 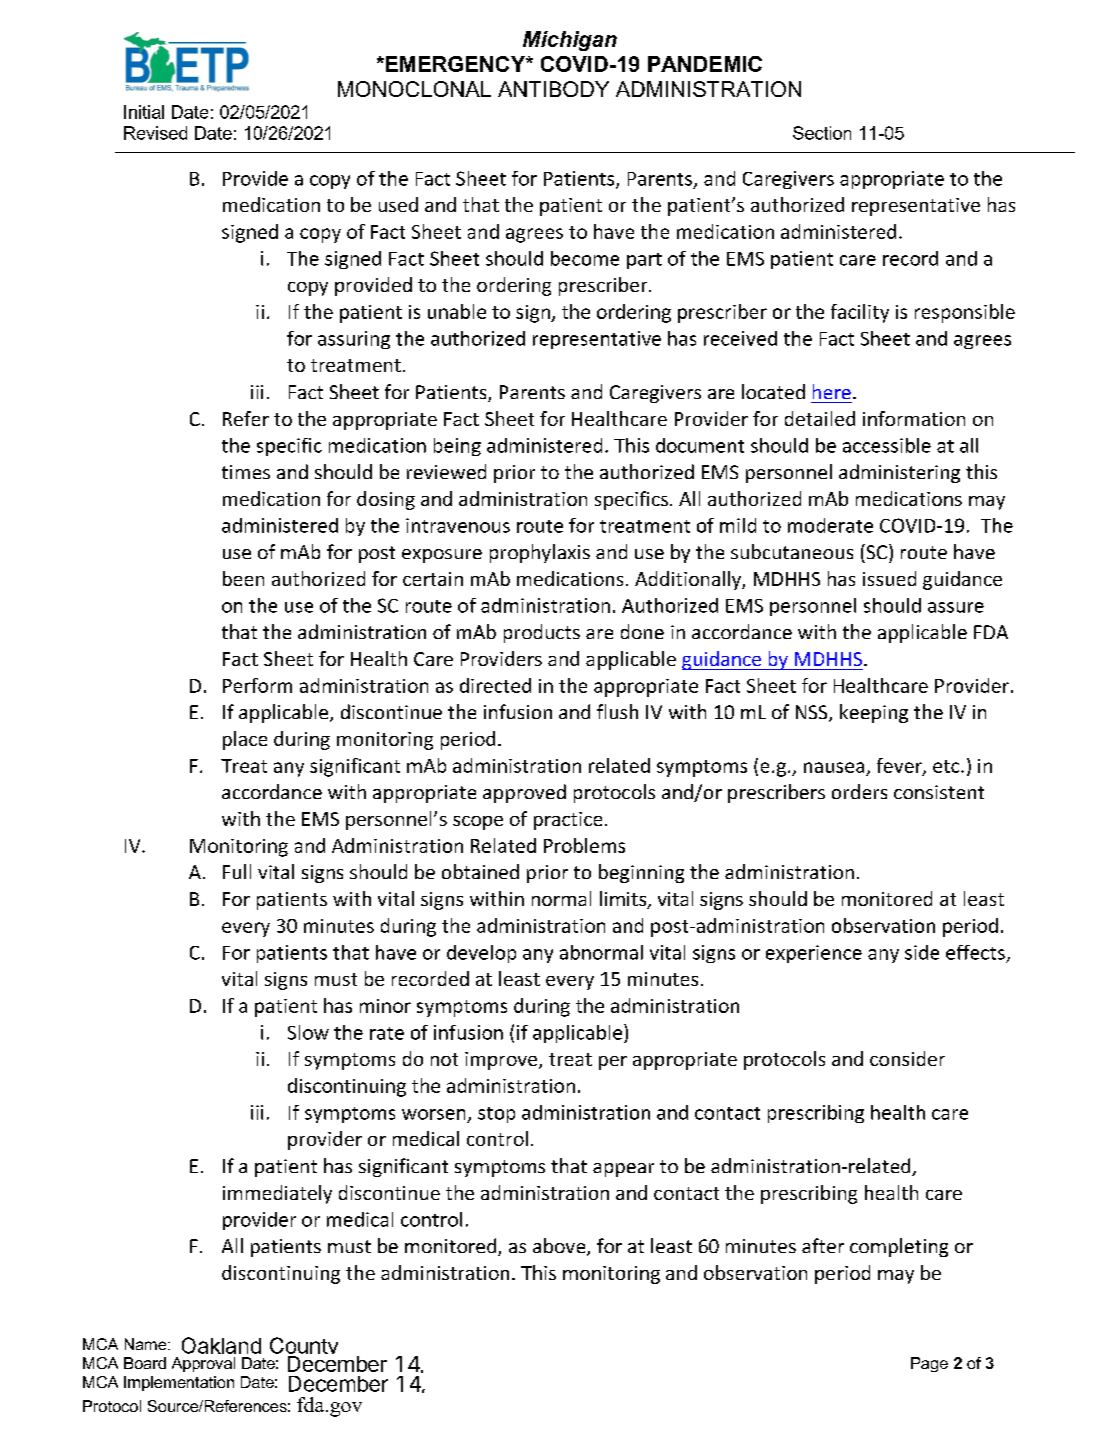 I want to click on place, so click(x=245, y=740).
